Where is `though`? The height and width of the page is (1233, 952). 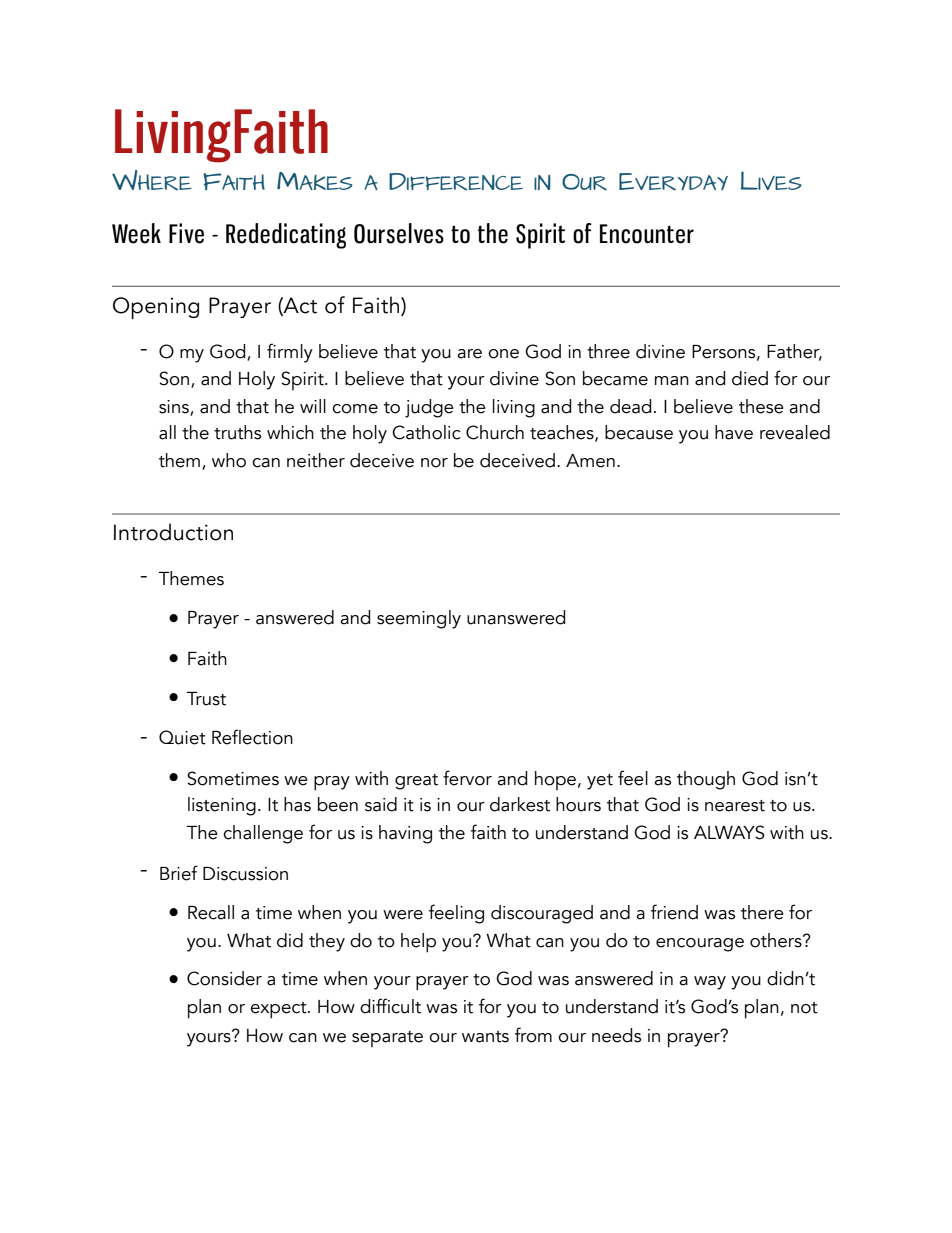
though is located at coordinates (706, 780).
